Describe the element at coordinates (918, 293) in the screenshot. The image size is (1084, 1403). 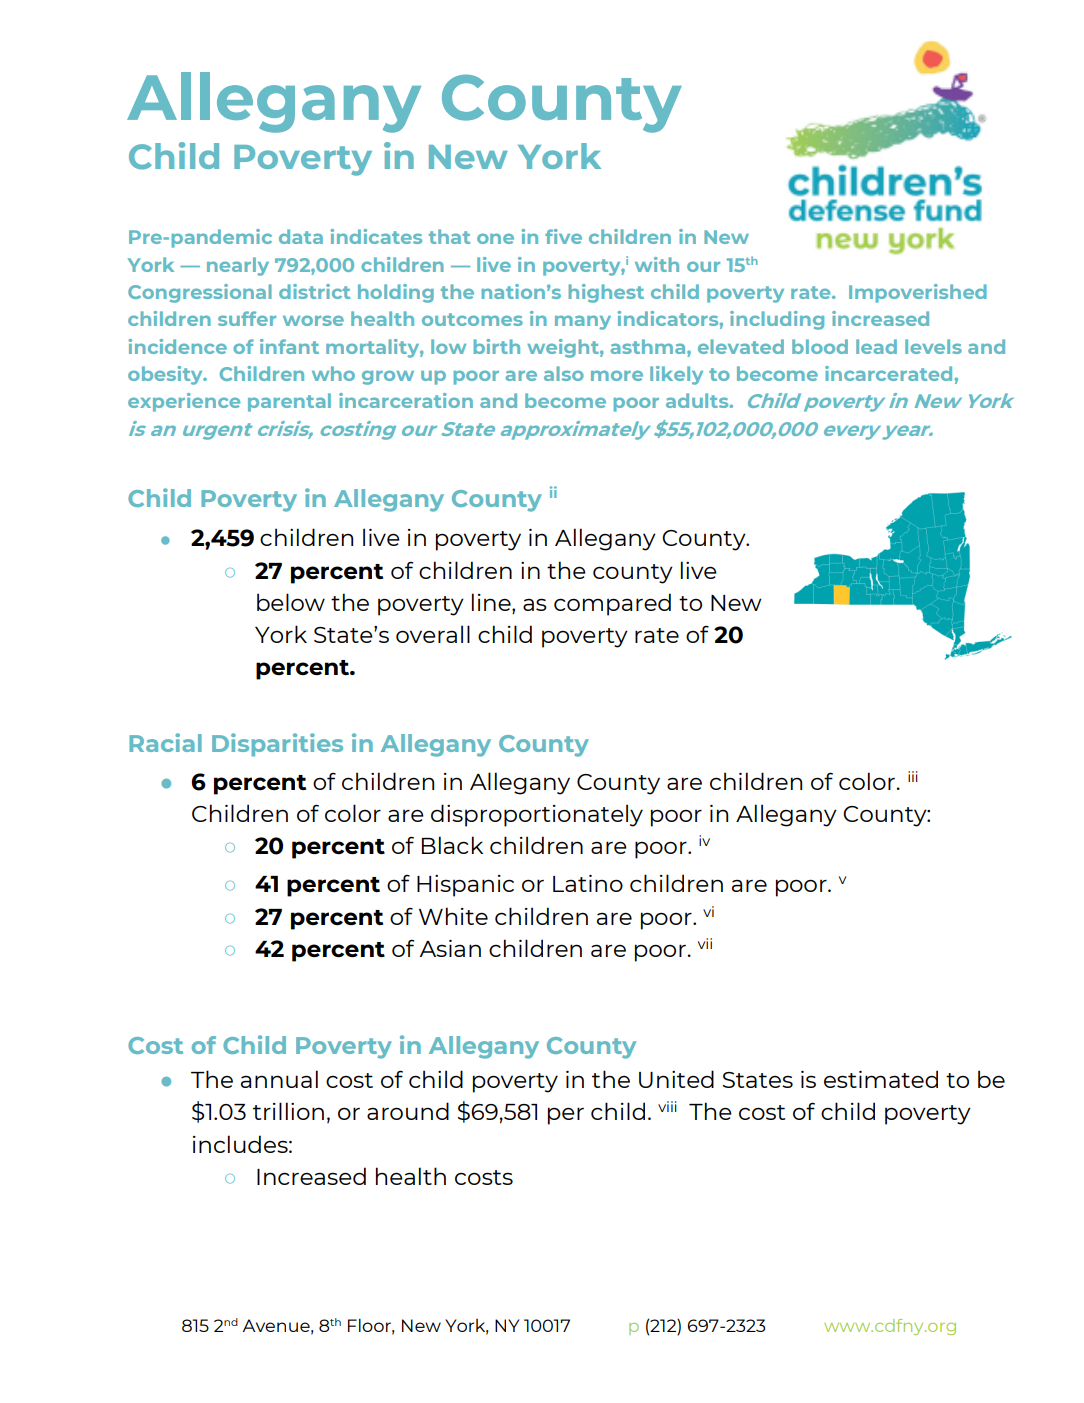
I see `Impoverished` at that location.
